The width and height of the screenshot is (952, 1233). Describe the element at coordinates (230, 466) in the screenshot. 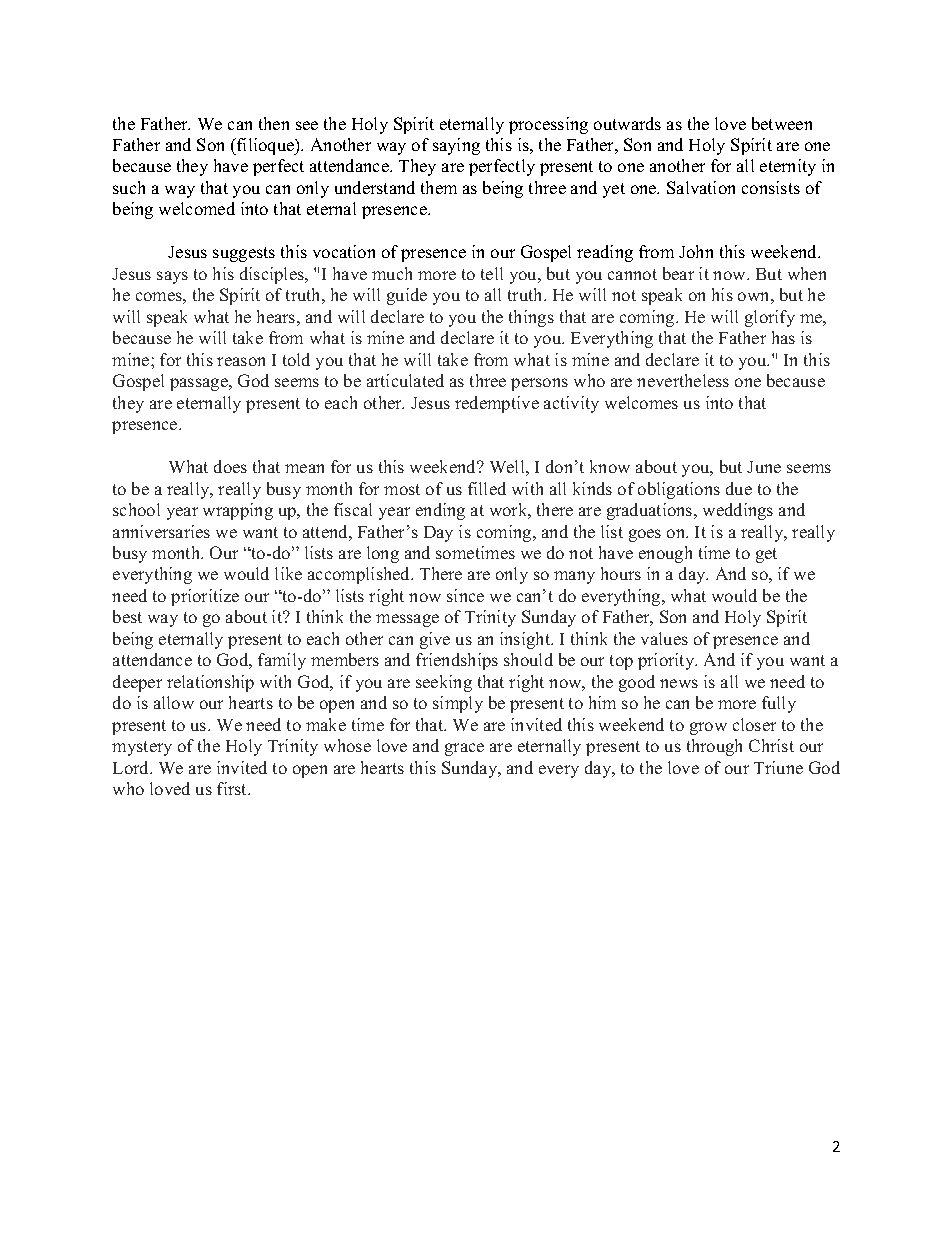

I see `does` at that location.
